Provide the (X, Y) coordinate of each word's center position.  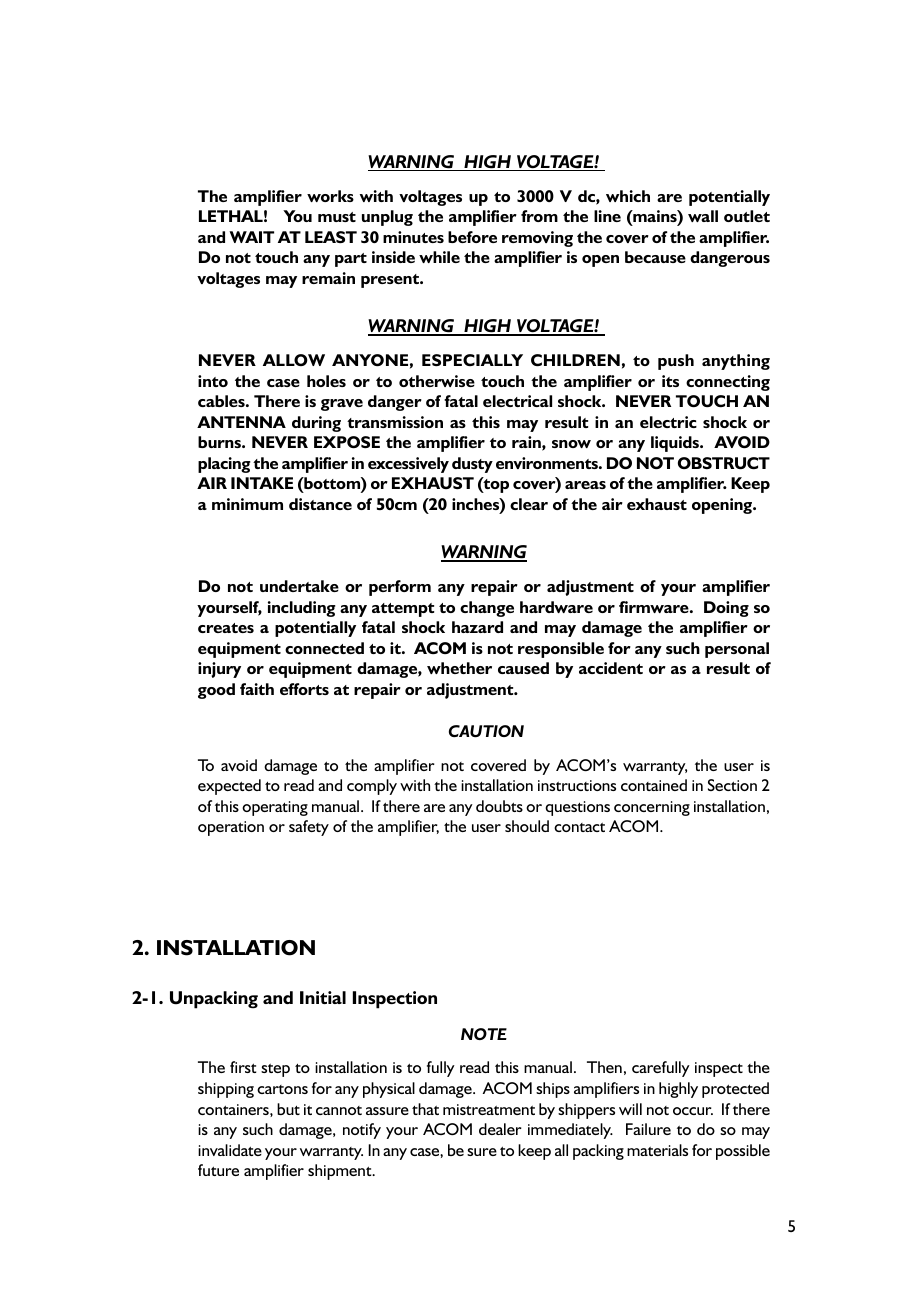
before (472, 237)
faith (257, 689)
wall (703, 216)
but (288, 1109)
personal (737, 650)
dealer (500, 1129)
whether (459, 668)
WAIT (251, 237)
